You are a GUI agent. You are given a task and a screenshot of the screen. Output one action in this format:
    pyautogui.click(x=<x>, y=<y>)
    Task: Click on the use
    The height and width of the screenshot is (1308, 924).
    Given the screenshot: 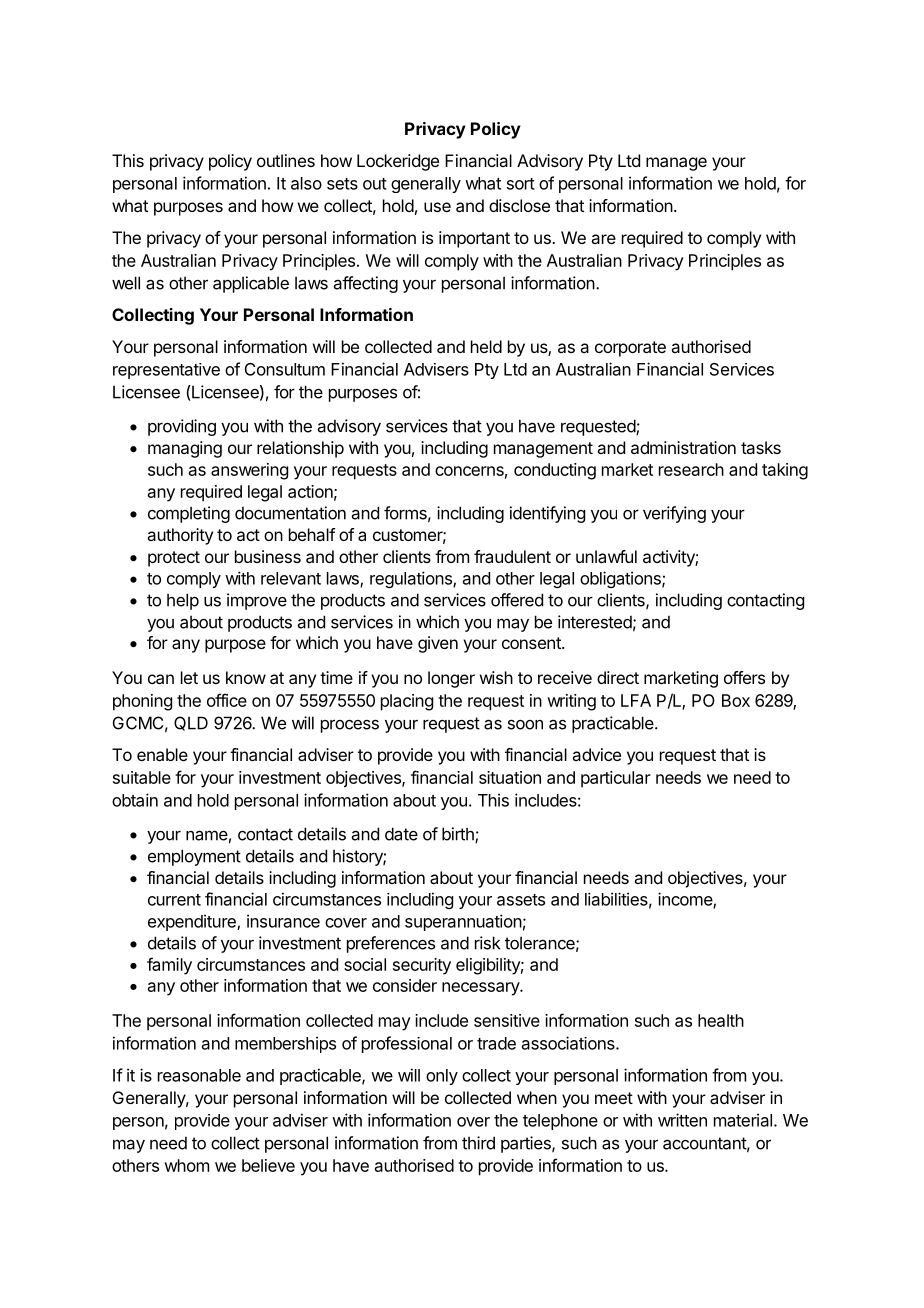 What is the action you would take?
    pyautogui.click(x=437, y=207)
